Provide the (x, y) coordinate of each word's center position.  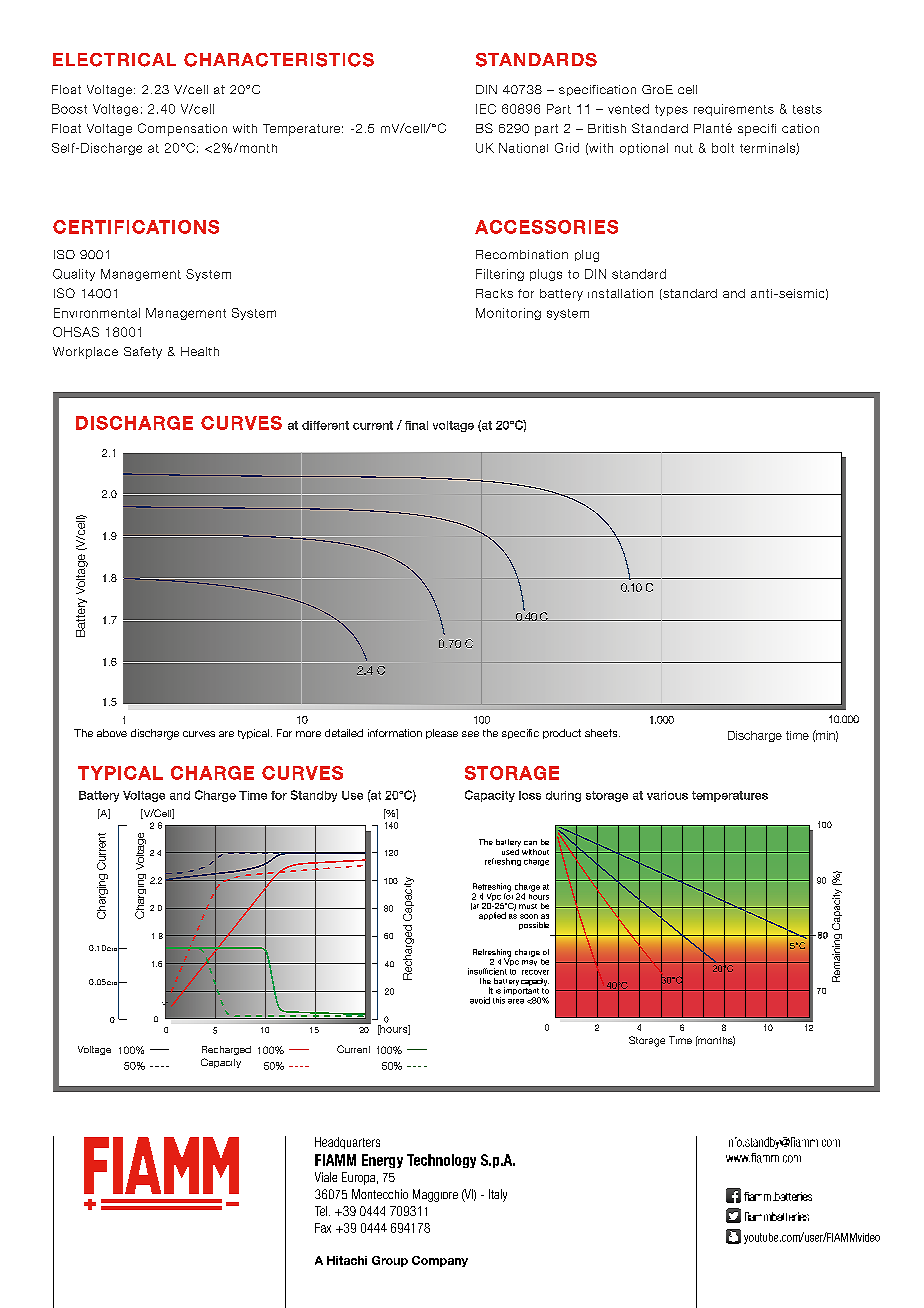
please (442, 734)
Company (440, 1261)
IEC (486, 109)
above (112, 733)
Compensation (182, 129)
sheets (602, 733)
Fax (323, 1228)
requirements (734, 110)
